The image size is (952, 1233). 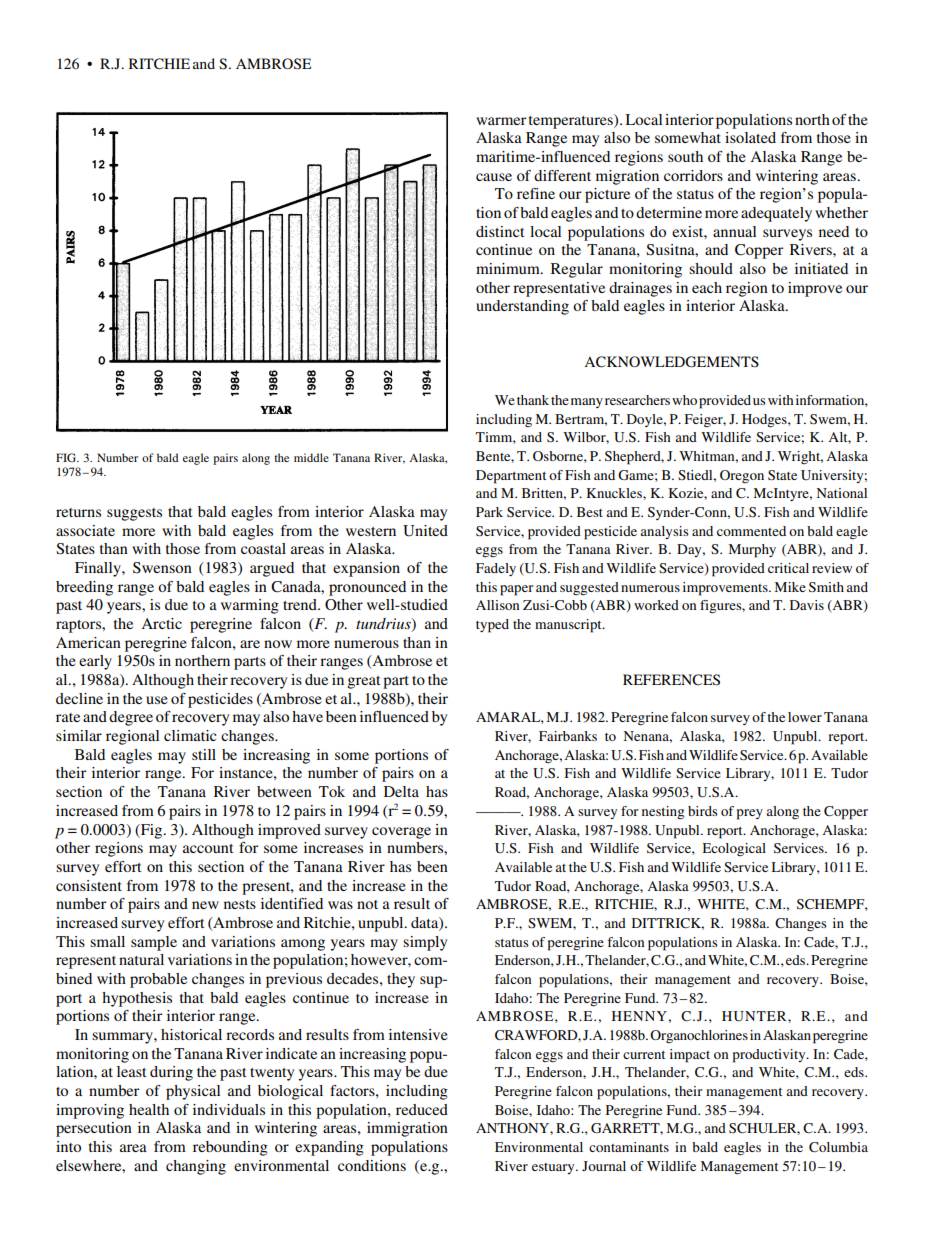 I want to click on reduced, so click(x=422, y=1109).
